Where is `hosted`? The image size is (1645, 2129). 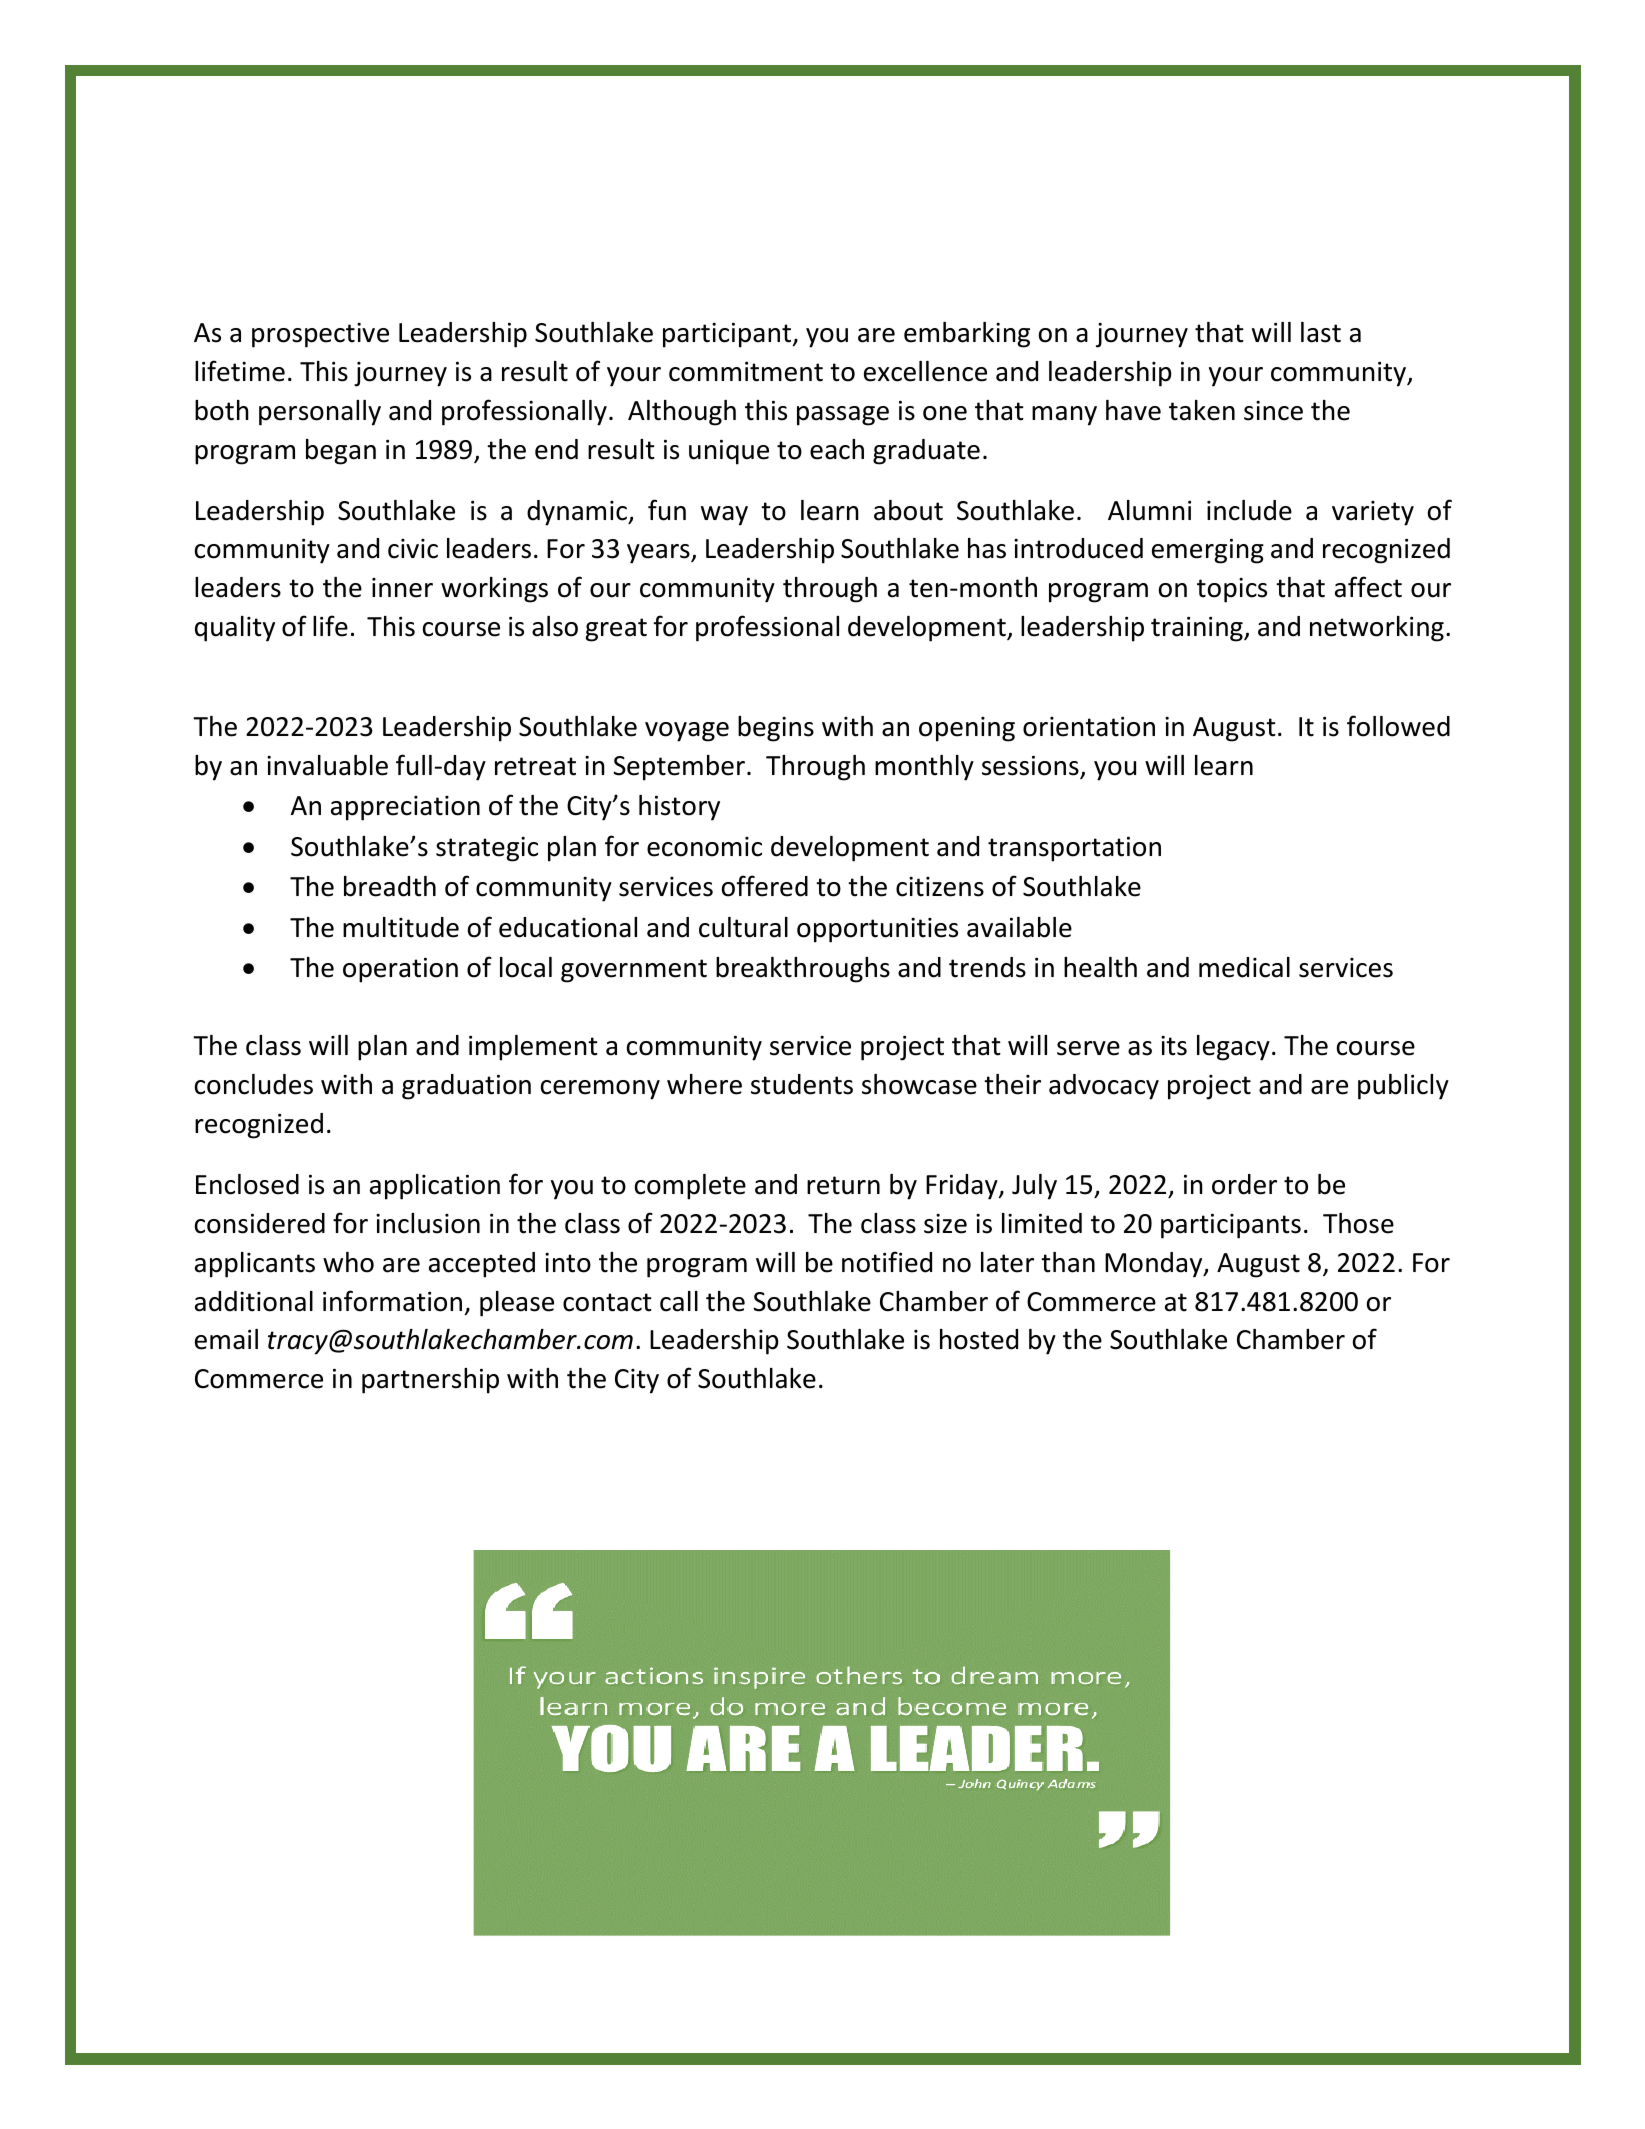 hosted is located at coordinates (979, 1339).
